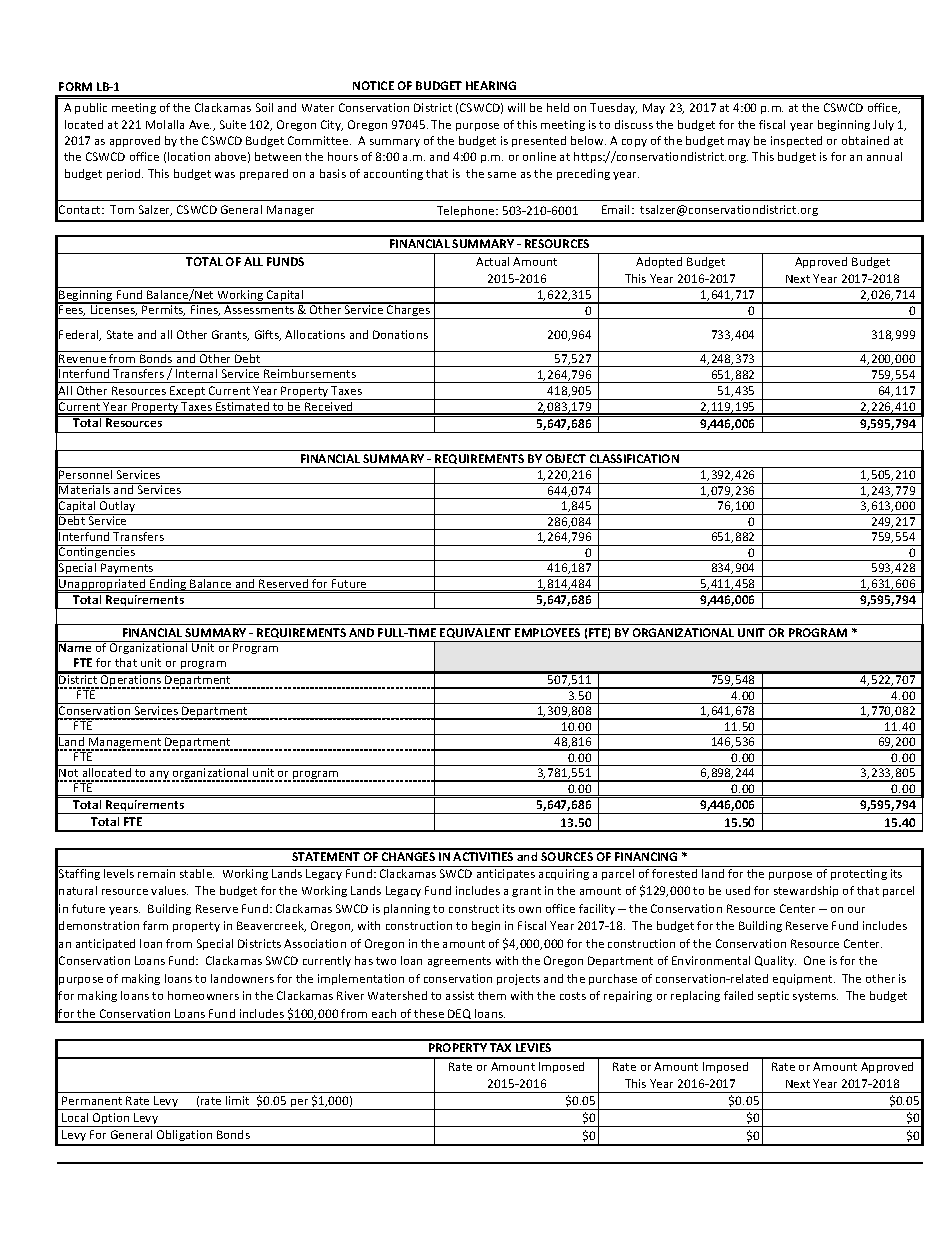  What do you see at coordinates (516, 107) in the document?
I see `will` at bounding box center [516, 107].
